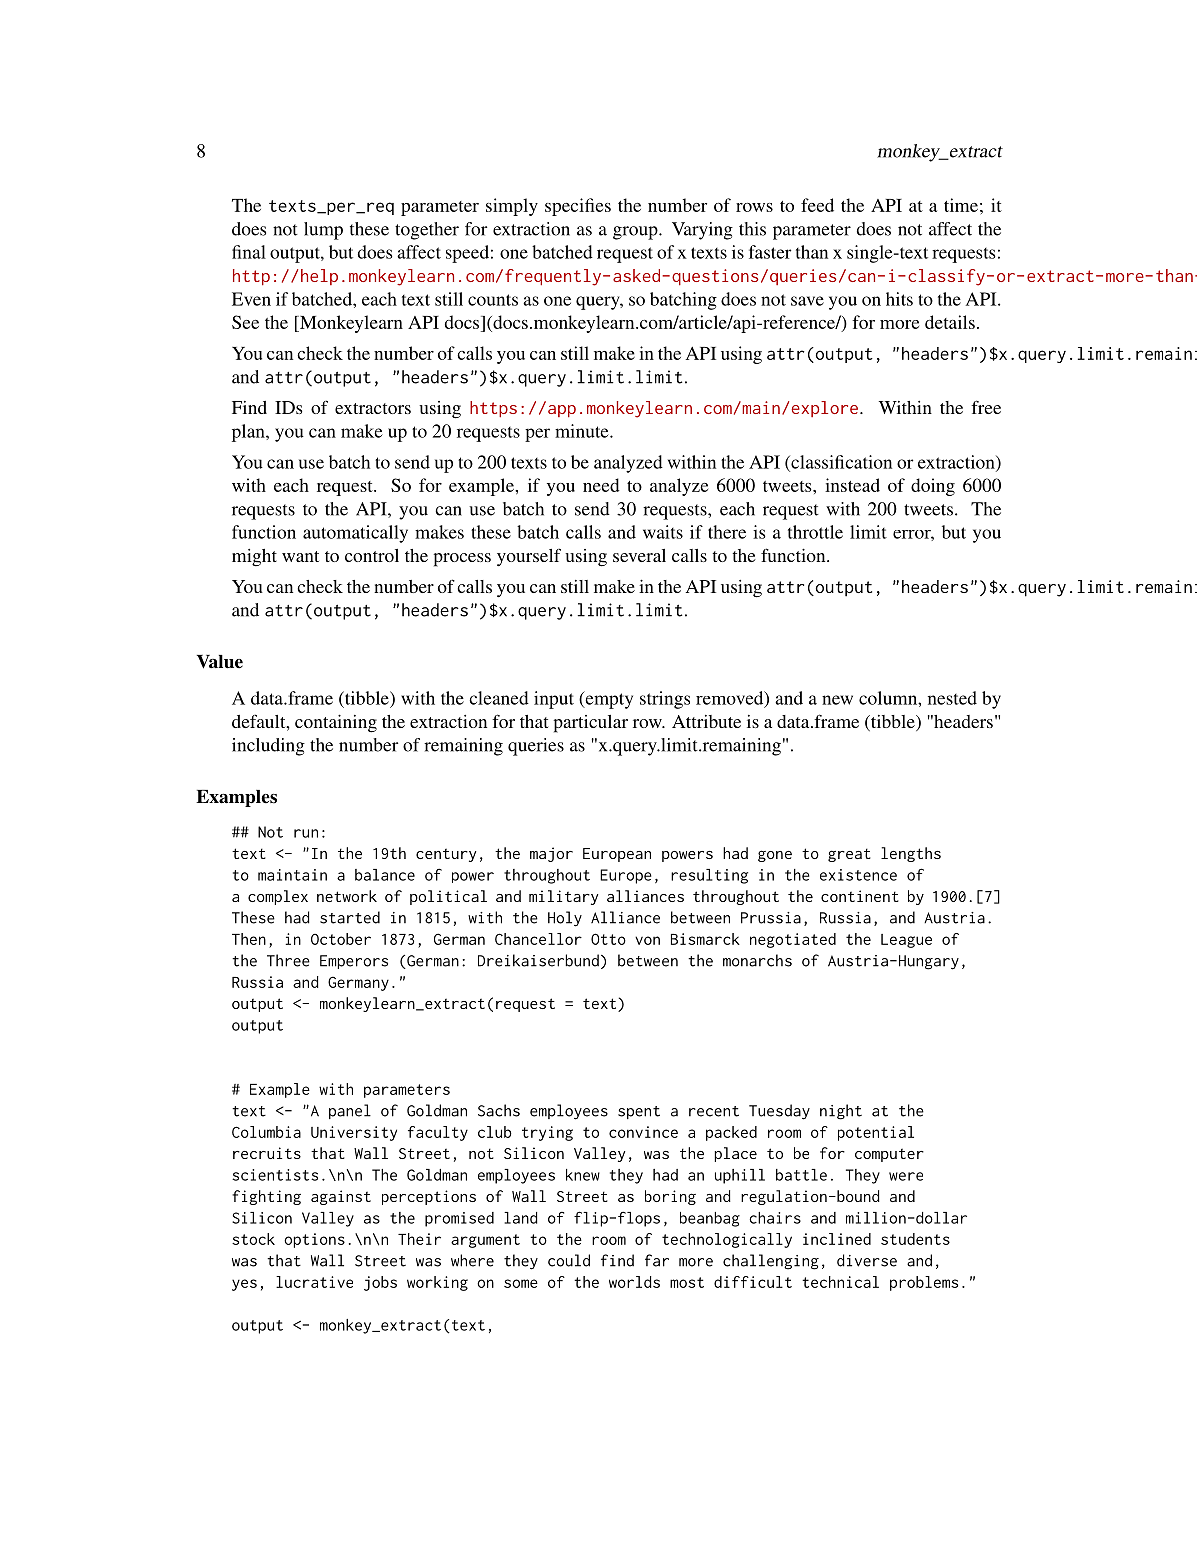  I want to click on lump, so click(323, 231).
